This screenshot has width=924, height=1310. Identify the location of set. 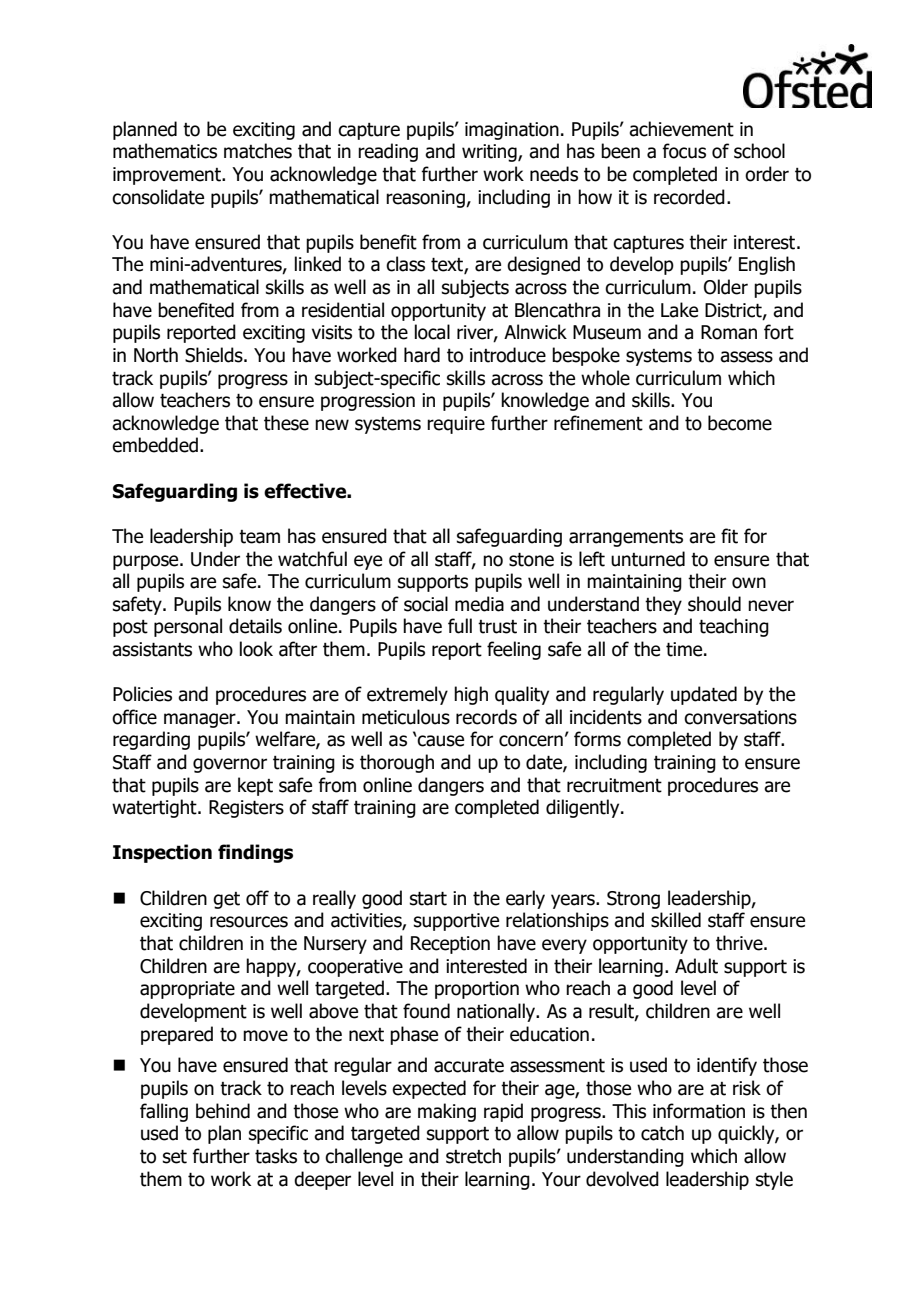
(175, 1156).
